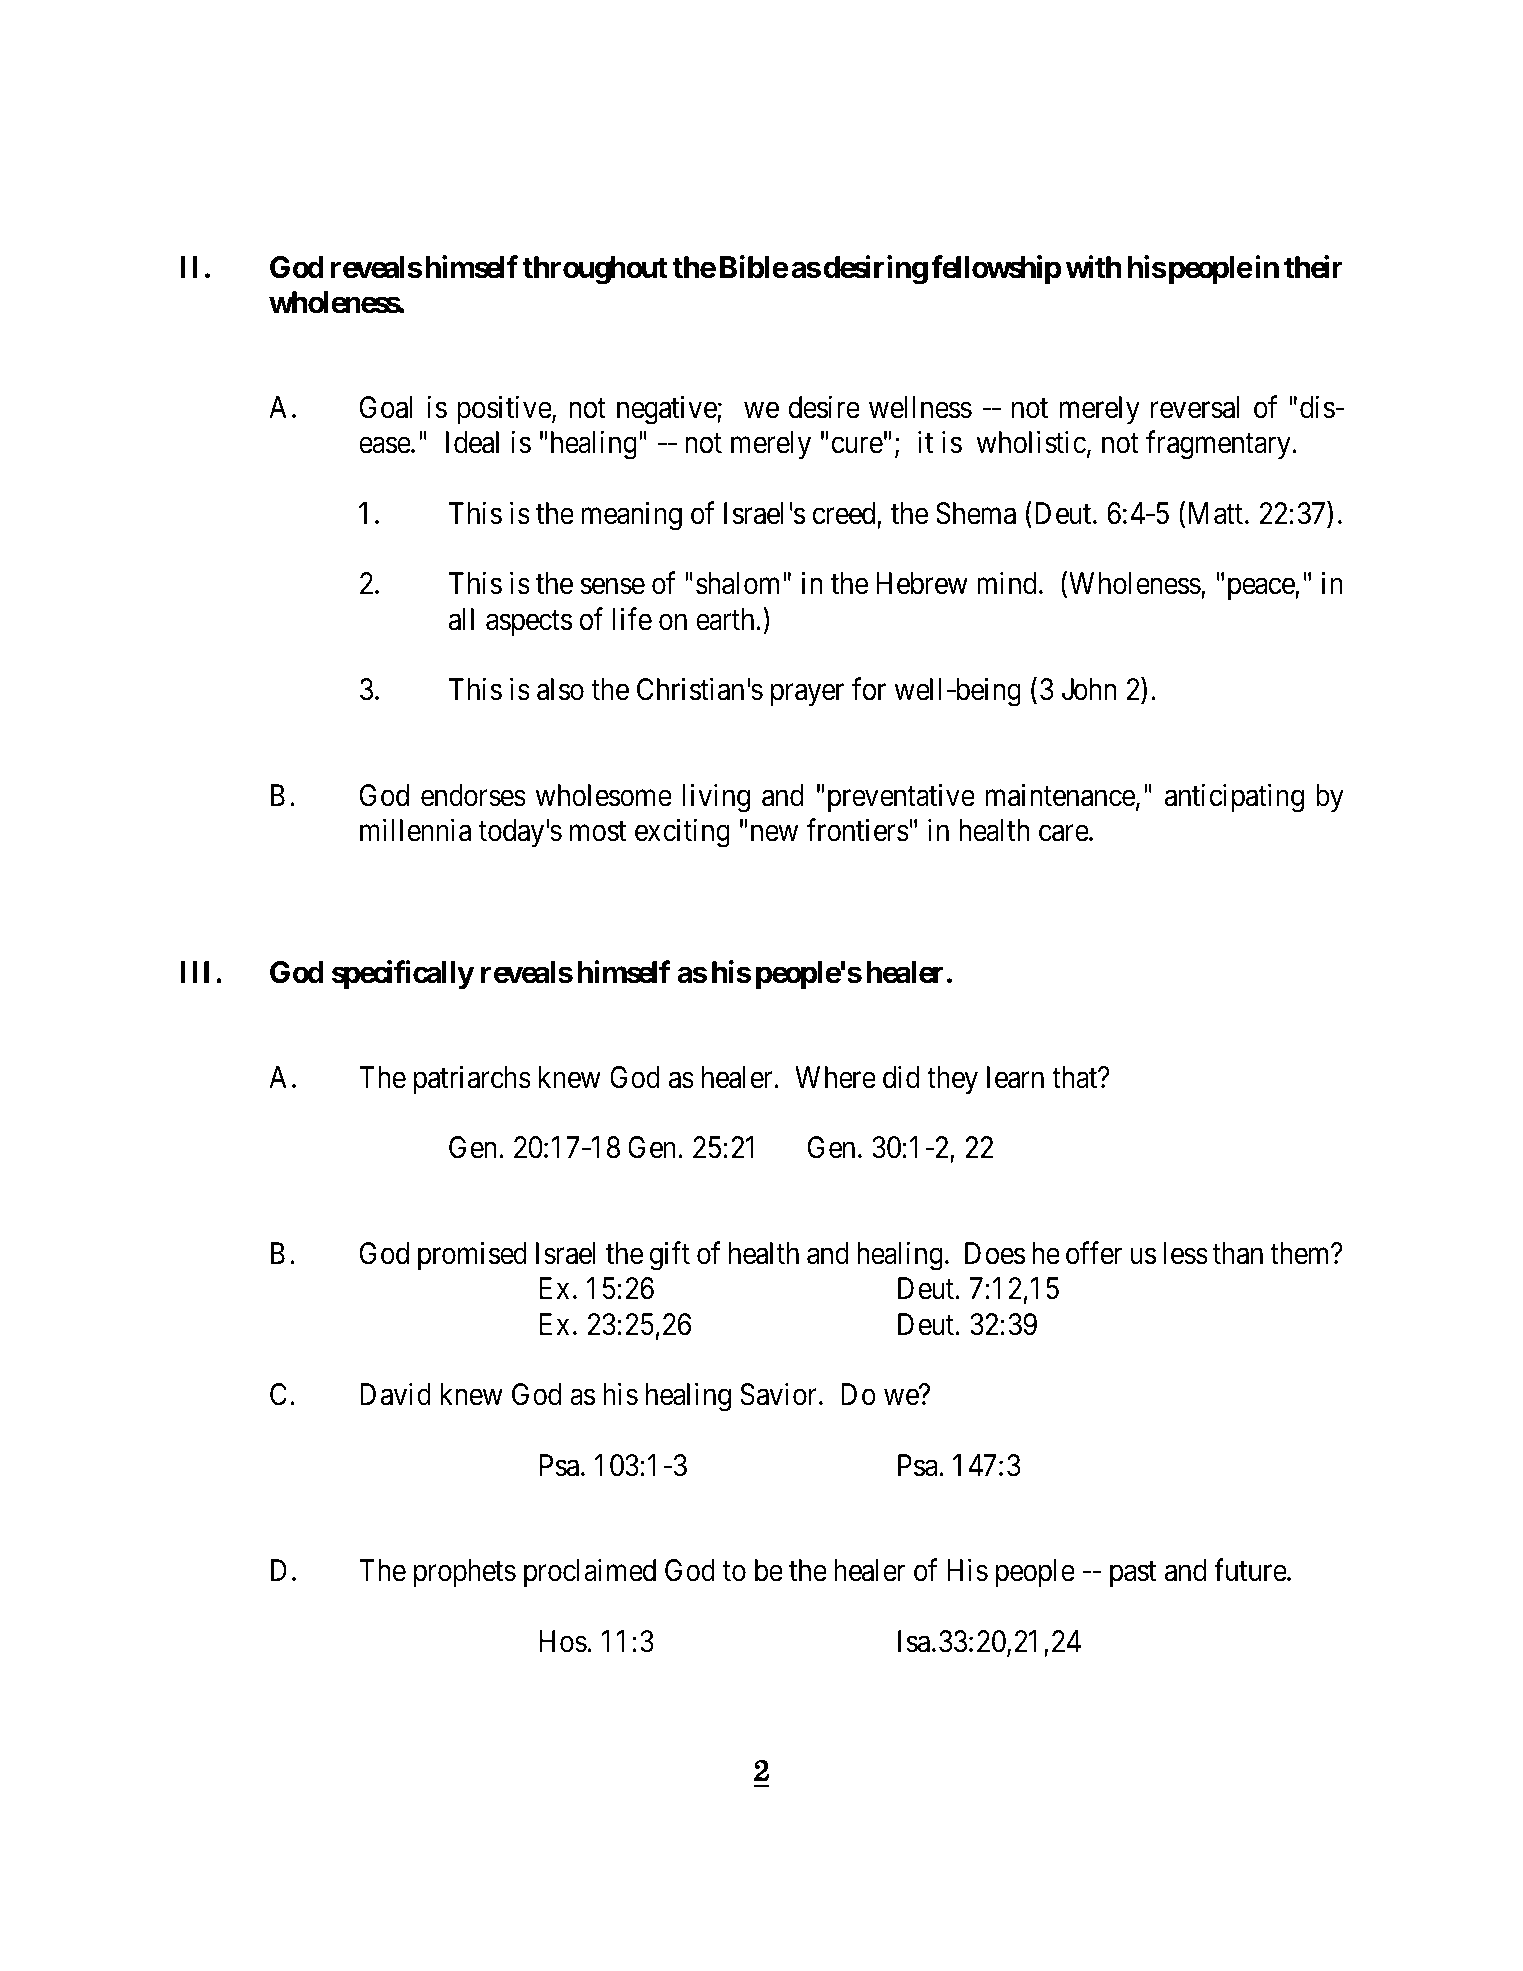 Image resolution: width=1523 pixels, height=1971 pixels. I want to click on prophets, so click(465, 1573).
